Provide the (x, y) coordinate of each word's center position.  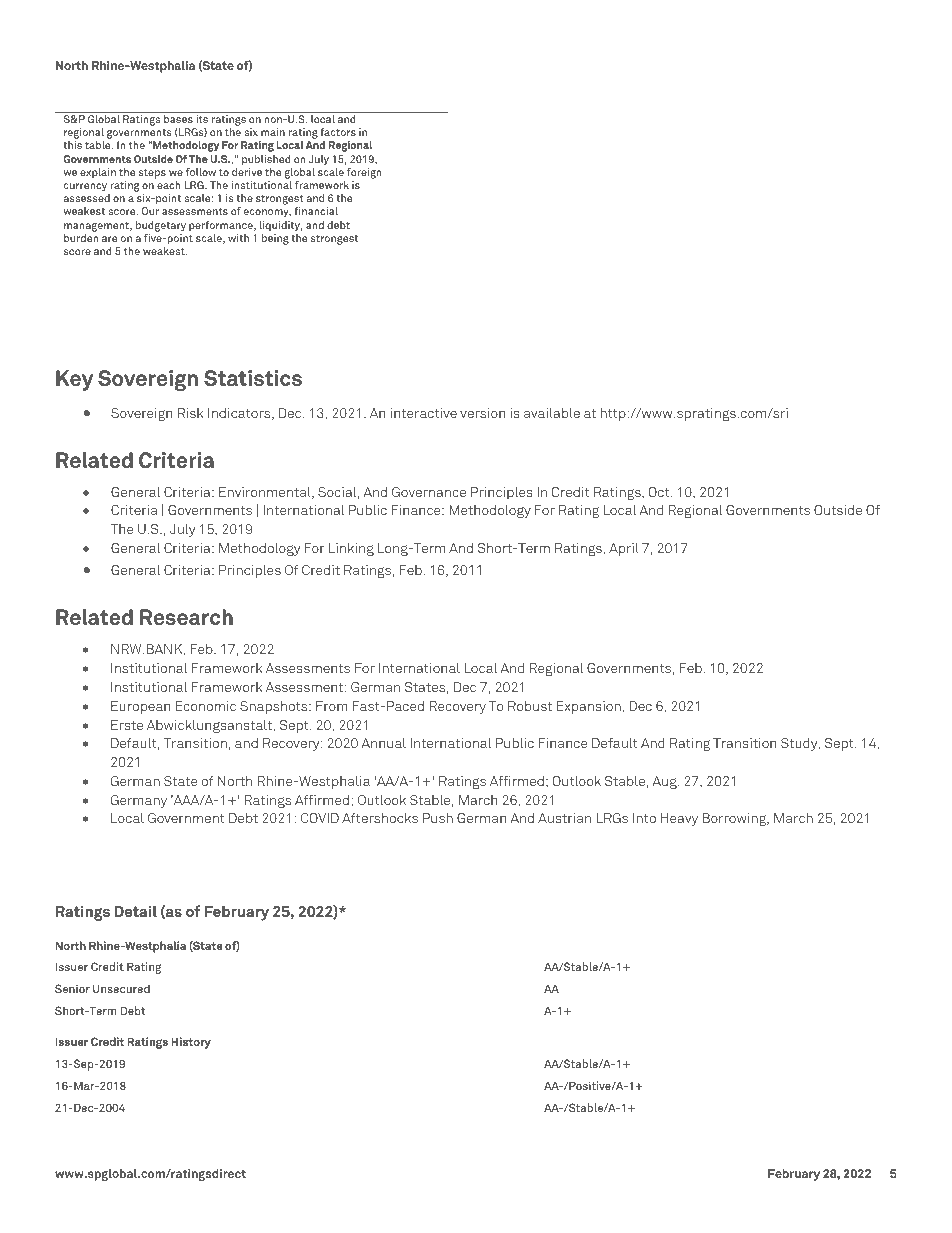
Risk (190, 413)
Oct (660, 492)
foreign (364, 173)
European (140, 707)
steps (152, 174)
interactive (424, 413)
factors (338, 132)
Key (74, 380)
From (332, 706)
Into (644, 818)
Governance (429, 492)
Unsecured (121, 988)
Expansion (590, 707)
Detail (135, 911)
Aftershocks (380, 818)
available (552, 413)
